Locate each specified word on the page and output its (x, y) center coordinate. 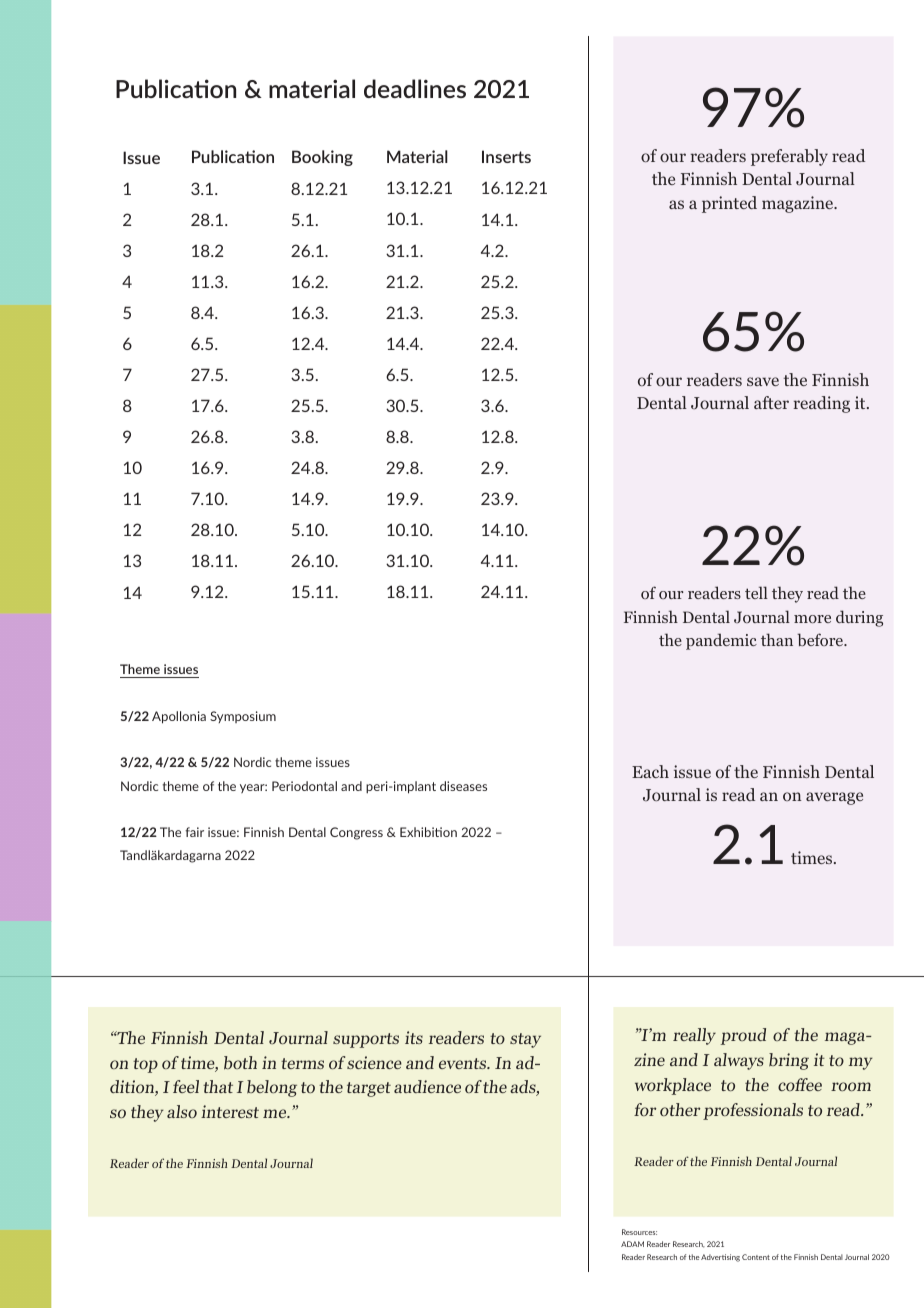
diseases (463, 786)
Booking (322, 158)
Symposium (243, 717)
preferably (789, 157)
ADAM (632, 1244)
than (777, 639)
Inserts (506, 156)
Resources (639, 1232)
